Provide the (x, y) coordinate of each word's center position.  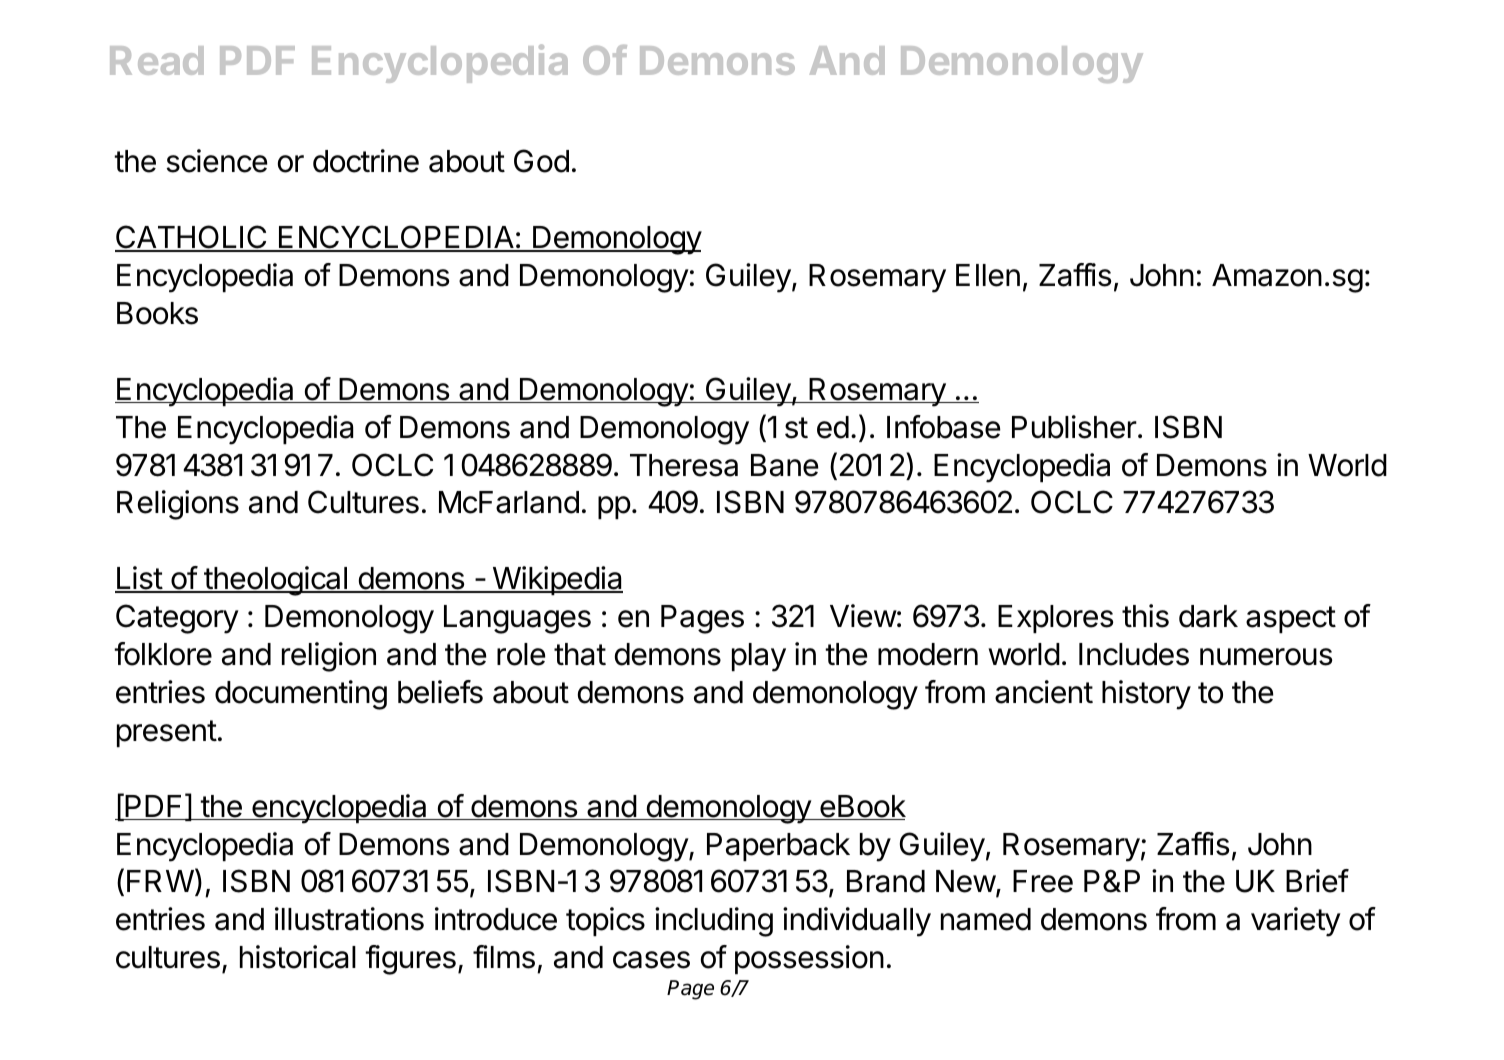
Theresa (684, 465)
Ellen (988, 275)
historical (298, 957)
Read (157, 60)
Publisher (1074, 427)
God (541, 161)
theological (275, 581)
